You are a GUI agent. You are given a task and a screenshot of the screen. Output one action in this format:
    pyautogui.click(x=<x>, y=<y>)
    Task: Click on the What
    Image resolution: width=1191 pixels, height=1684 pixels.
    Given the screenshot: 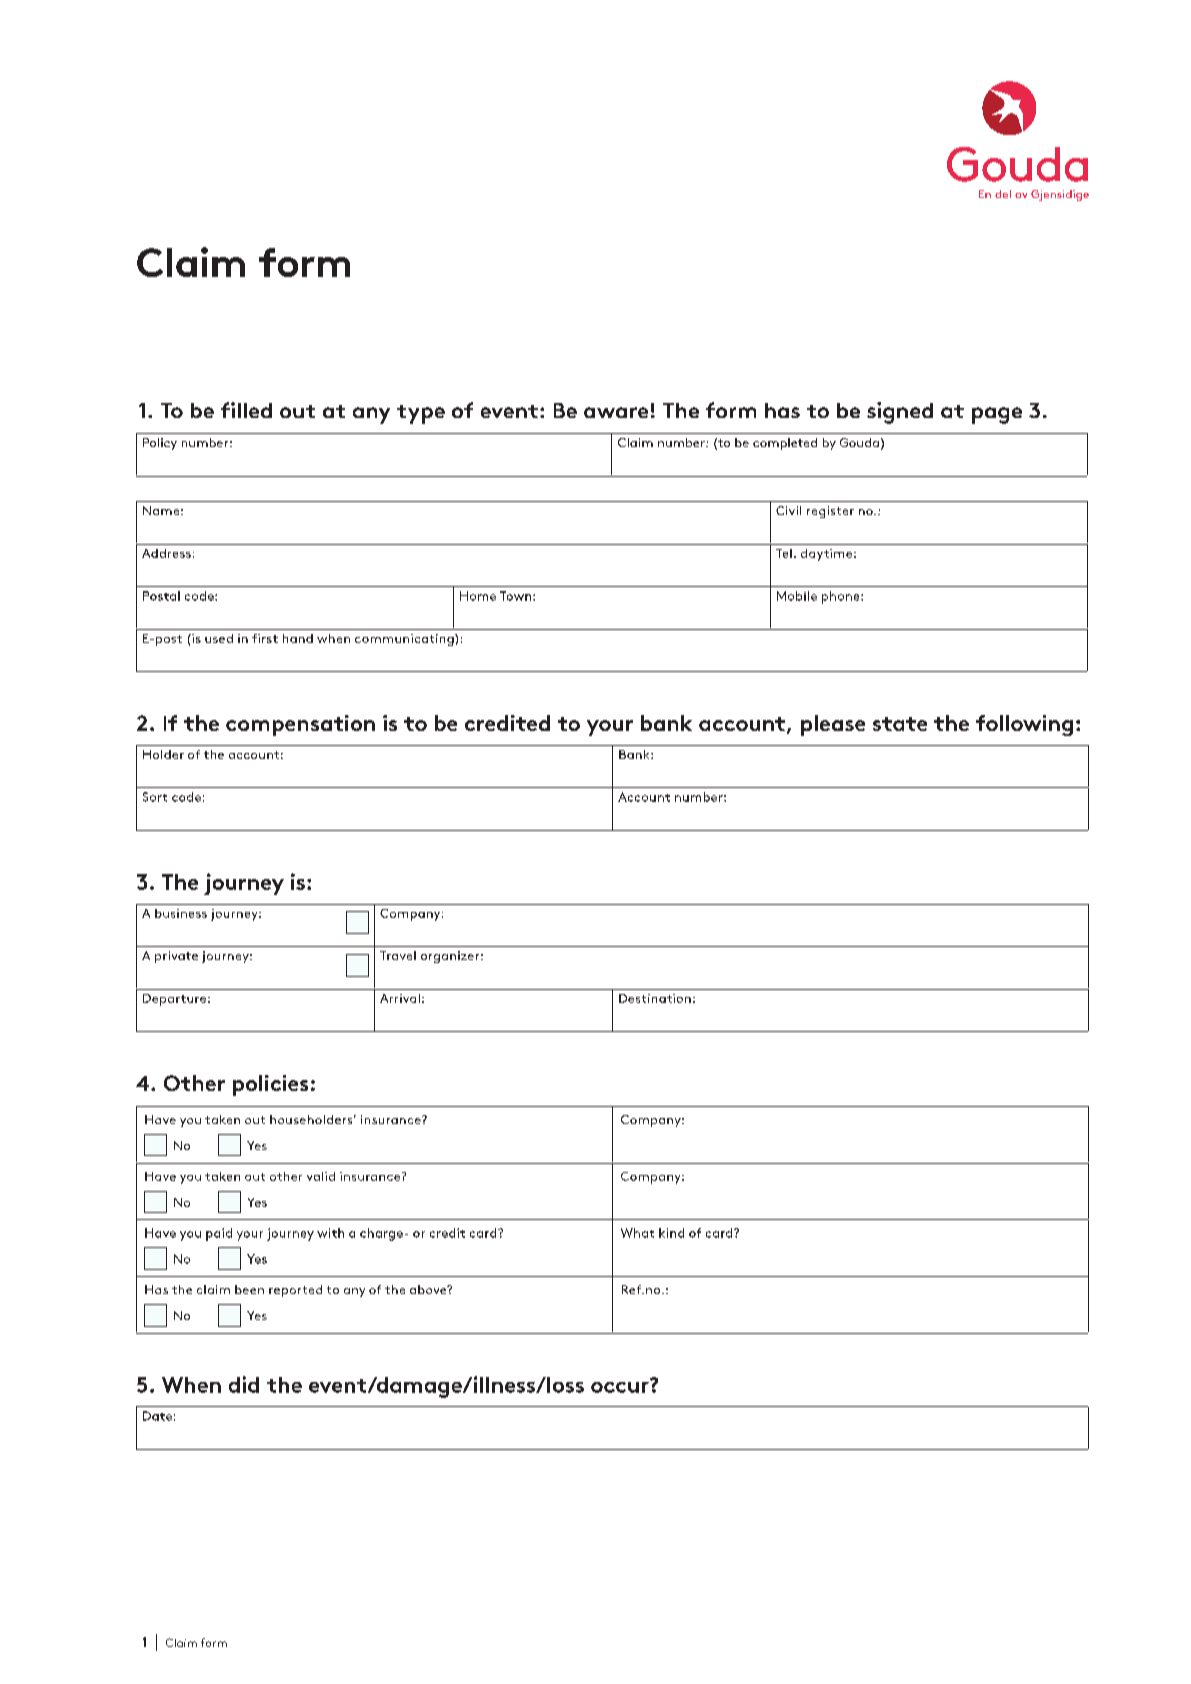 What is the action you would take?
    pyautogui.click(x=637, y=1233)
